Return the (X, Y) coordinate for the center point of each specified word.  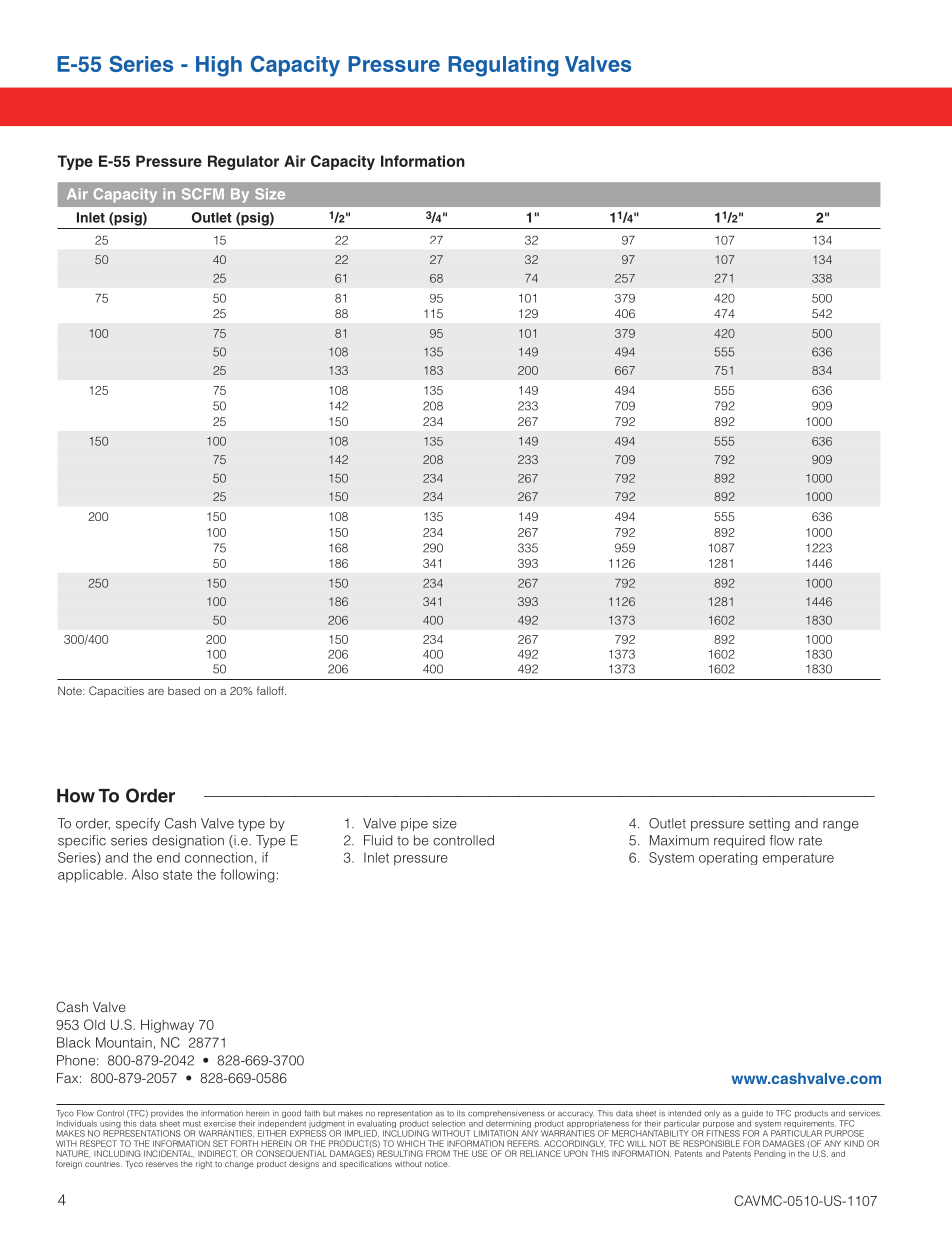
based (184, 690)
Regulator (243, 162)
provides (167, 1115)
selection (448, 1123)
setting (769, 824)
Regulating (503, 66)
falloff (271, 690)
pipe (414, 824)
